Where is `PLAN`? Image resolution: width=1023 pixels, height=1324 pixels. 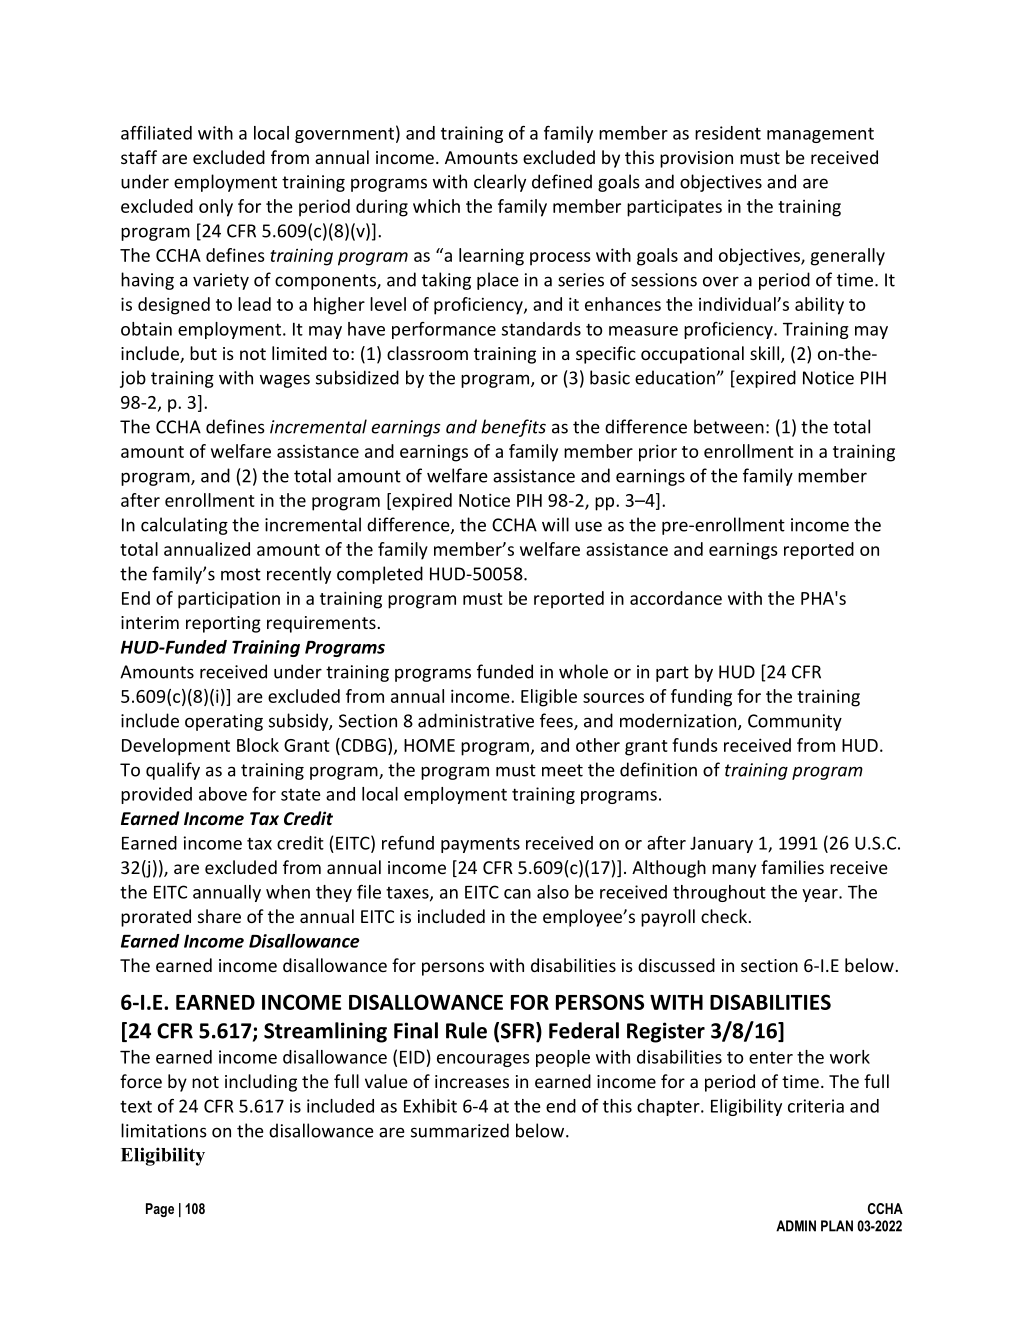
PLAN is located at coordinates (837, 1226).
